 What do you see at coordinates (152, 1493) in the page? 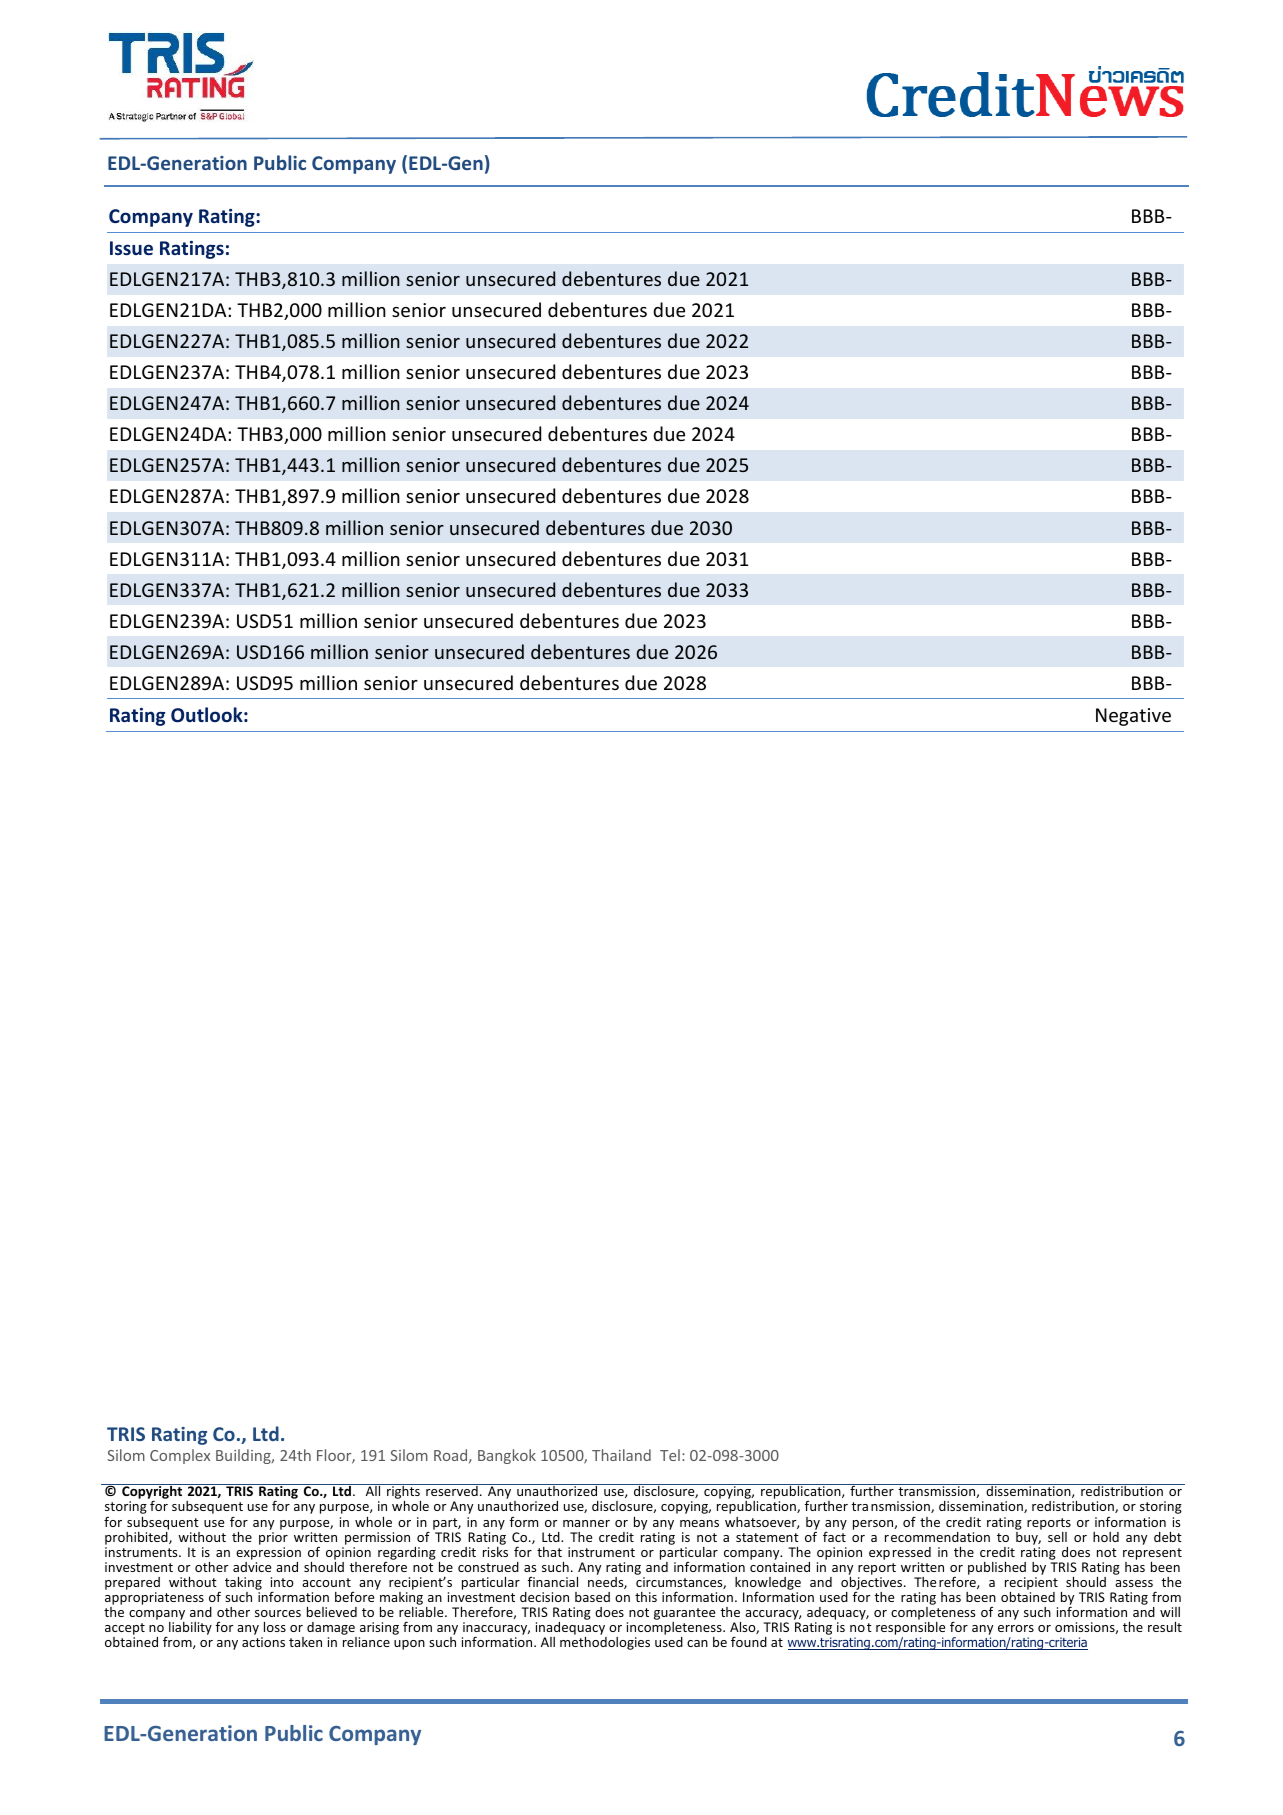
I see `Copyright` at bounding box center [152, 1493].
